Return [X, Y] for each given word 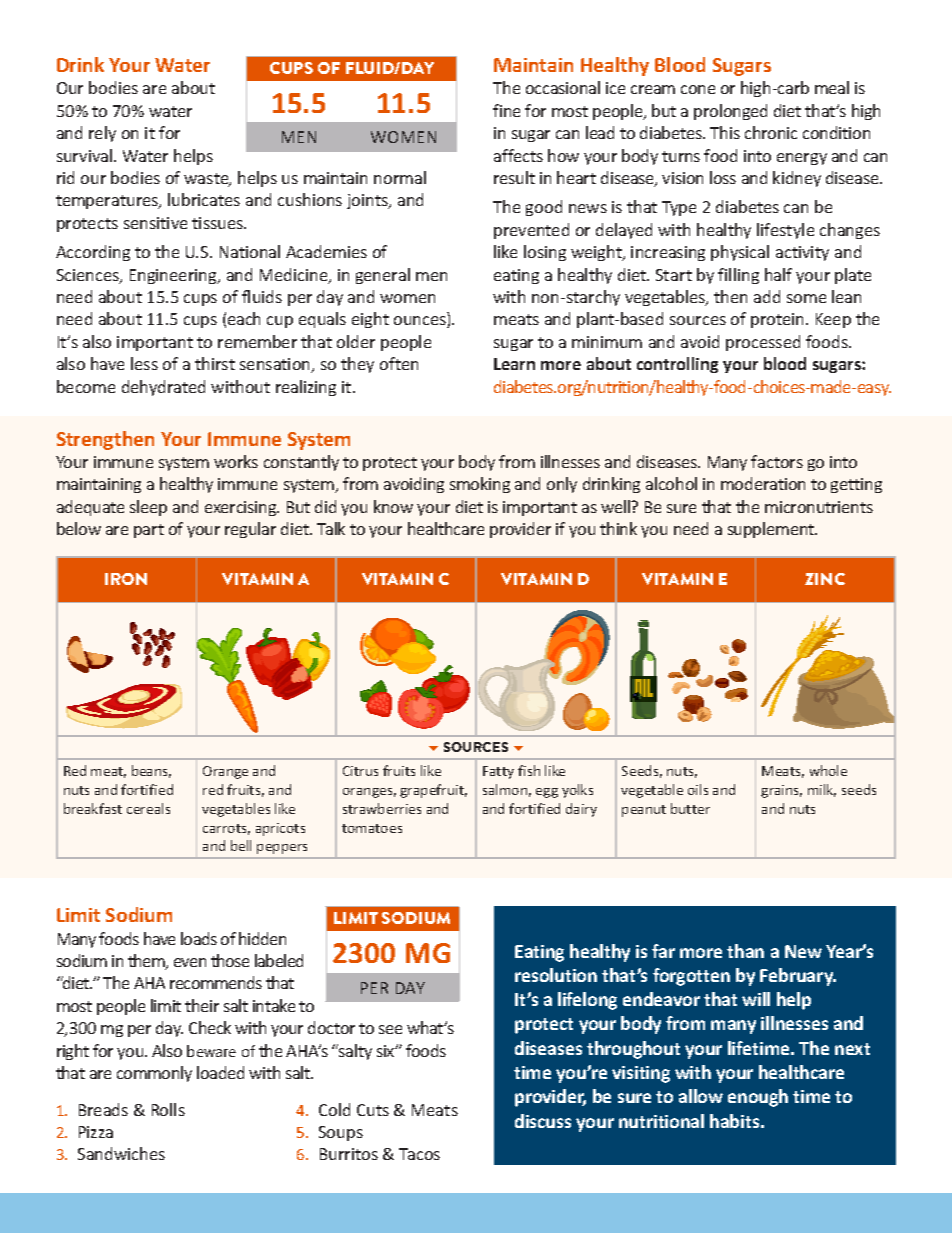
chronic [771, 132]
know [393, 506]
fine [506, 110]
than [745, 951]
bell [241, 845]
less [144, 363]
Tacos [419, 1154]
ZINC [825, 579]
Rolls [168, 1109]
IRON [126, 579]
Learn [514, 364]
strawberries [382, 808]
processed [763, 343]
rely [102, 134]
